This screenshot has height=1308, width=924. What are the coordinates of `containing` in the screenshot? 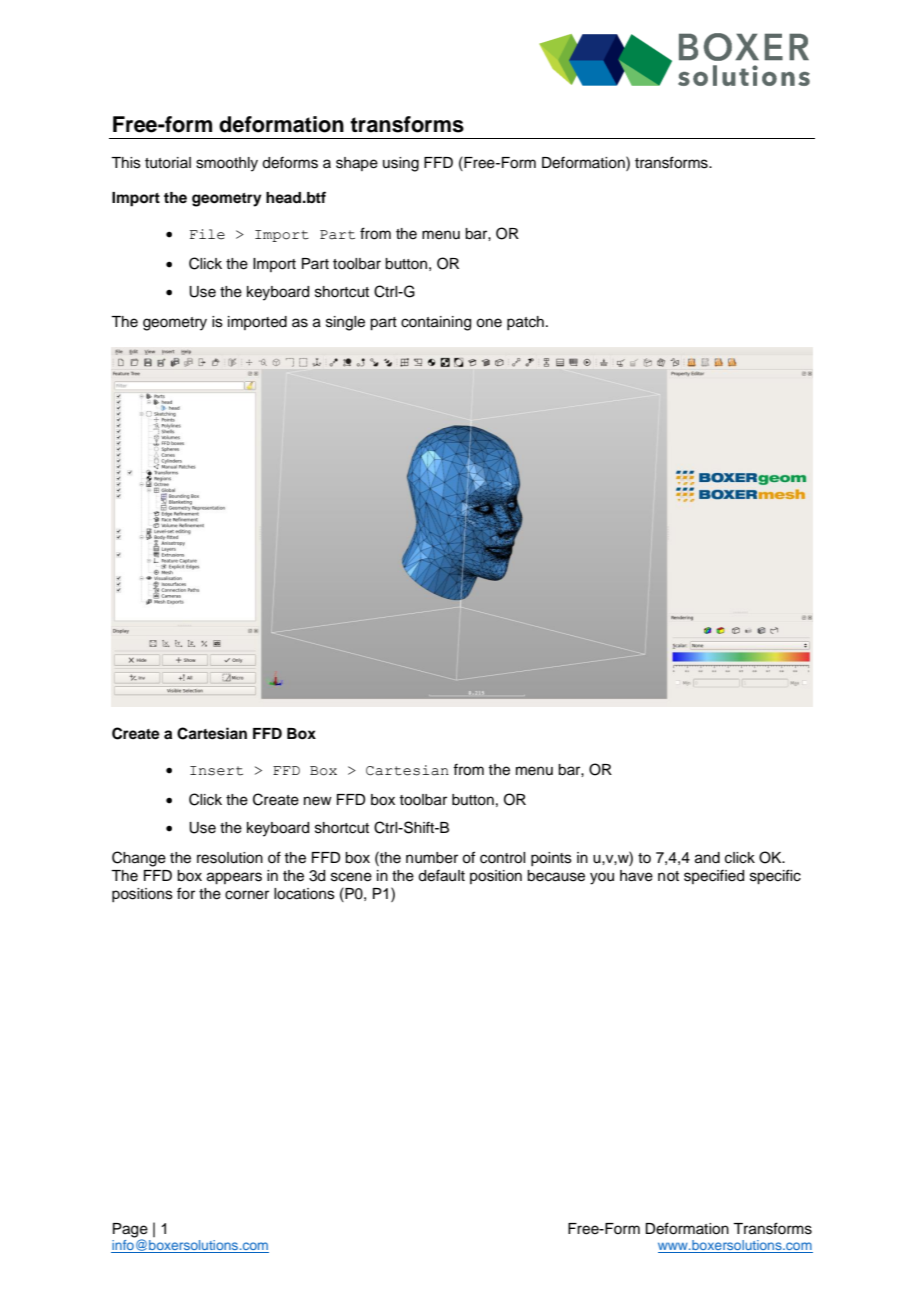 It's located at (436, 323).
